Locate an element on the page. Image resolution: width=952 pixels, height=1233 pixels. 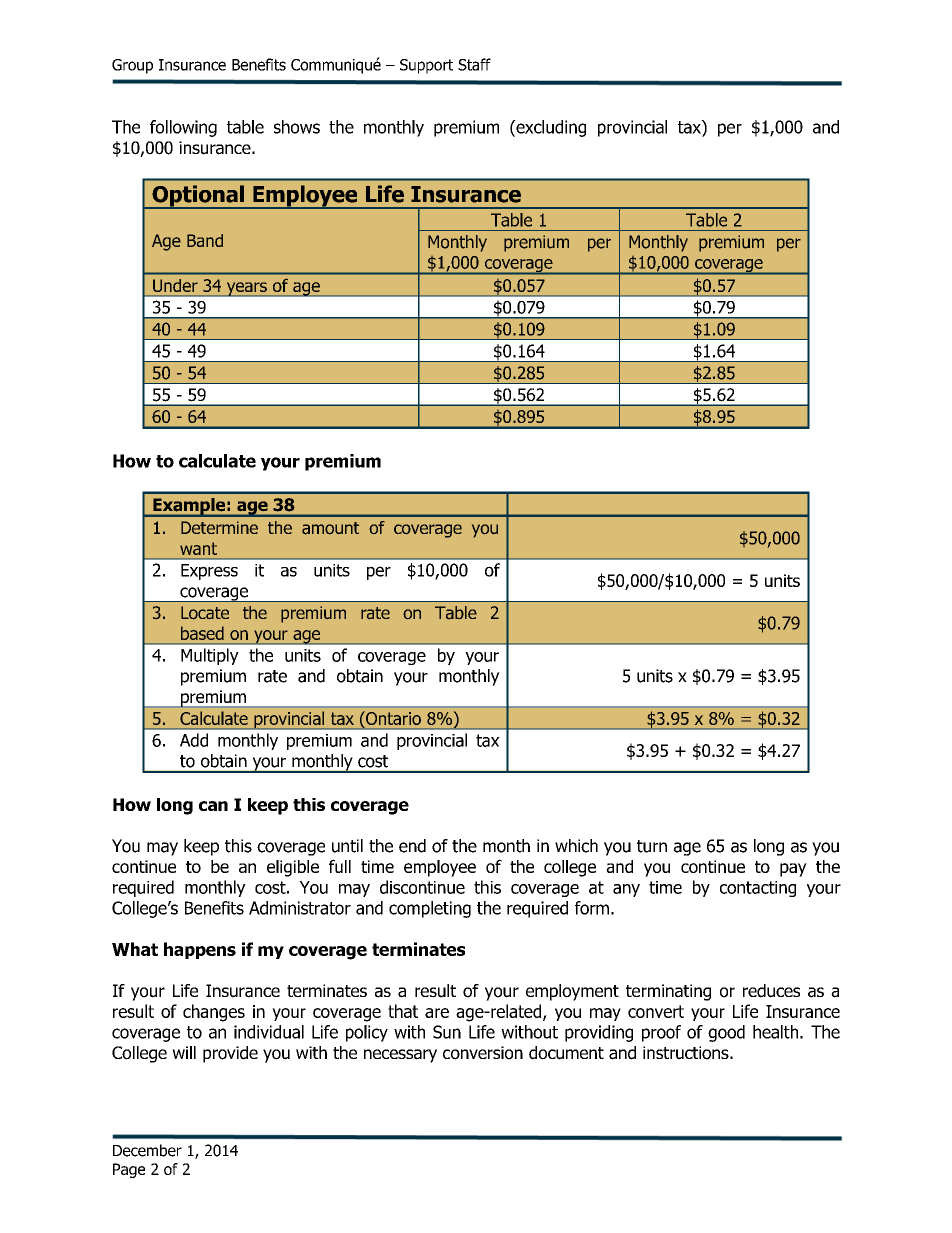
shows is located at coordinates (297, 127).
